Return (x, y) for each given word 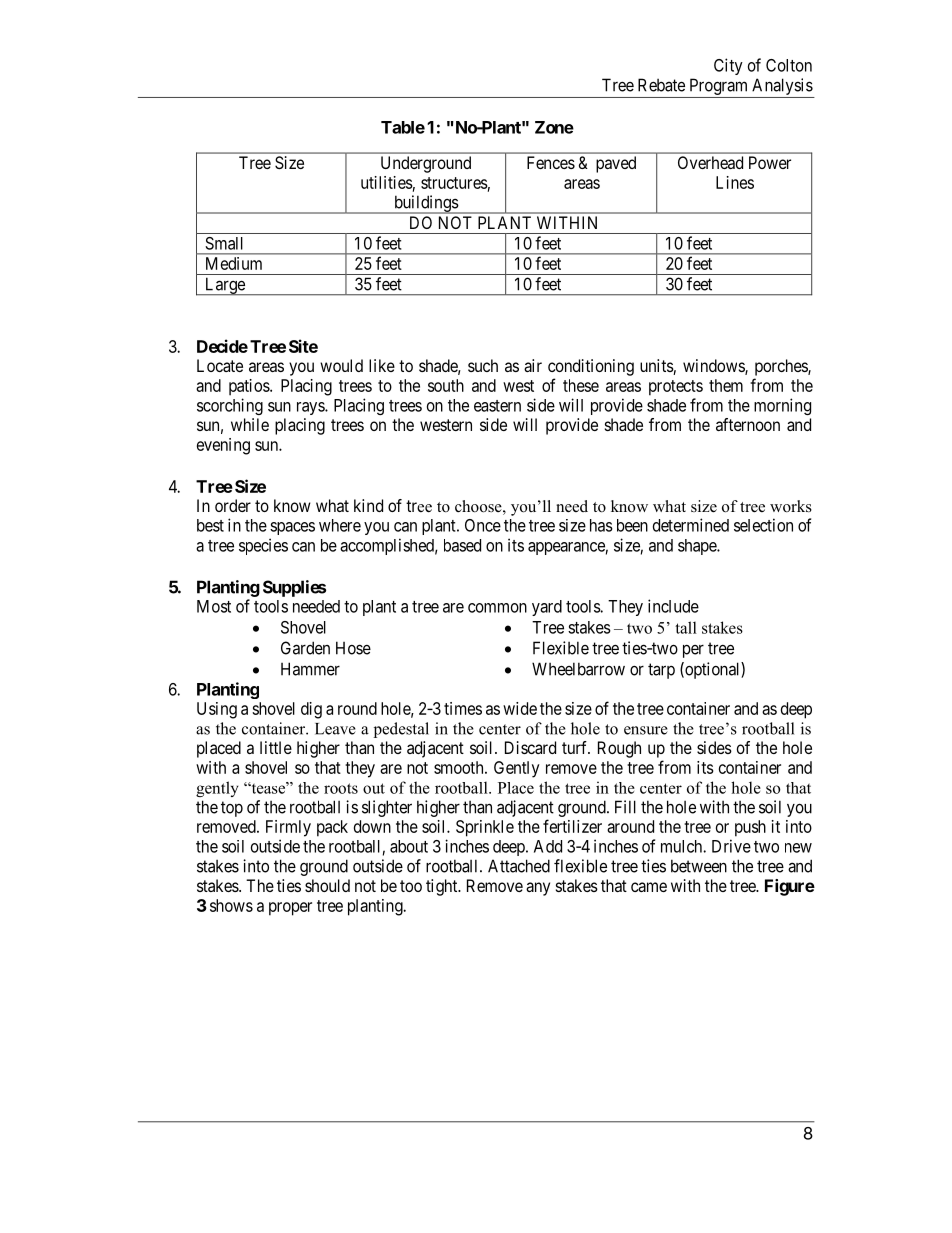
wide (520, 708)
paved (616, 164)
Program (718, 86)
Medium (234, 263)
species (263, 546)
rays (311, 408)
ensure (646, 730)
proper (290, 909)
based (462, 545)
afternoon (748, 424)
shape (698, 547)
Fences (551, 162)
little (276, 747)
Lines (735, 182)
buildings (425, 204)
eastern (497, 406)
